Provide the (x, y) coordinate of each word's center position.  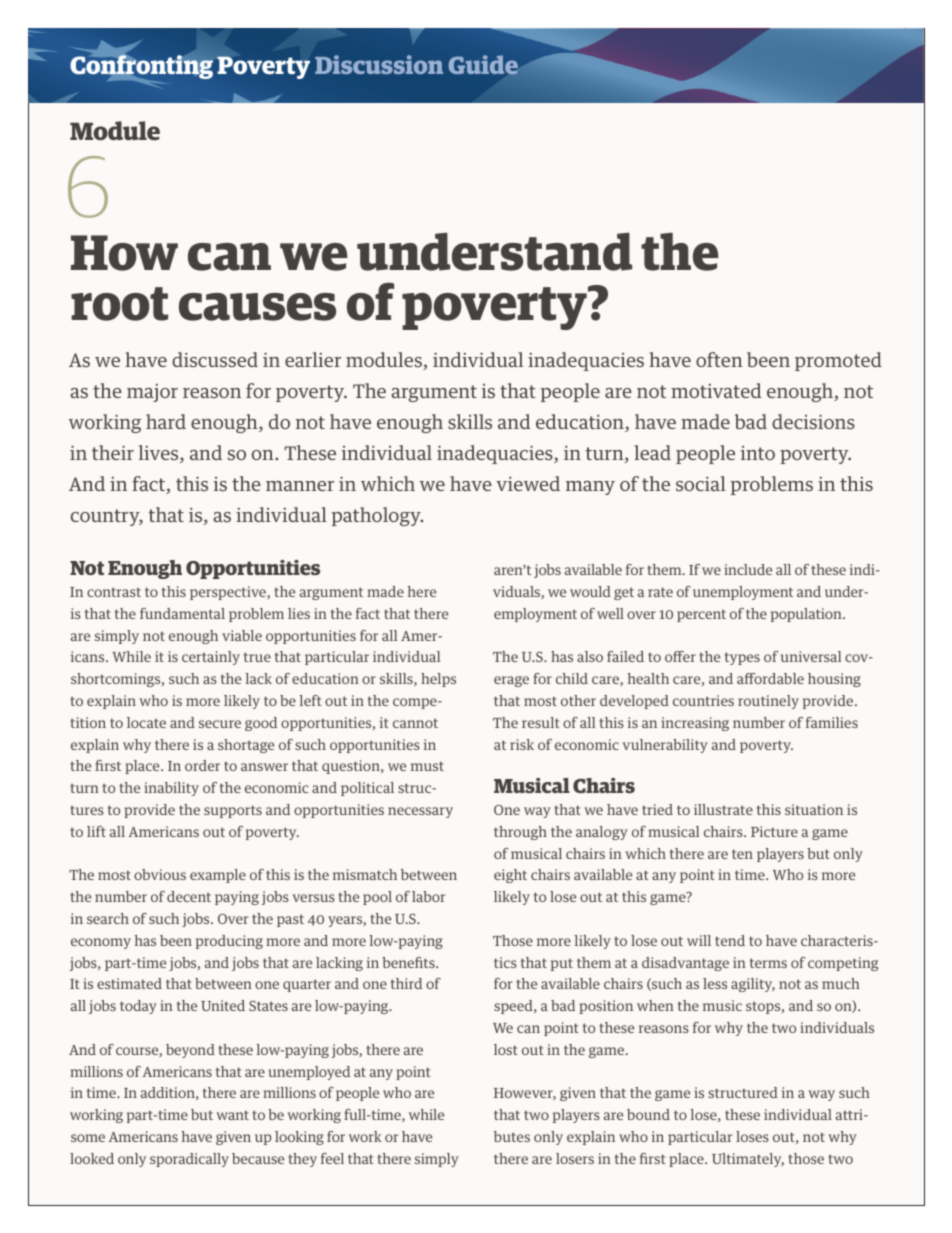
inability (171, 789)
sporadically (189, 1160)
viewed (528, 483)
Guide (483, 65)
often (719, 359)
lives (160, 454)
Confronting (141, 67)
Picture (774, 831)
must (427, 766)
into (758, 453)
